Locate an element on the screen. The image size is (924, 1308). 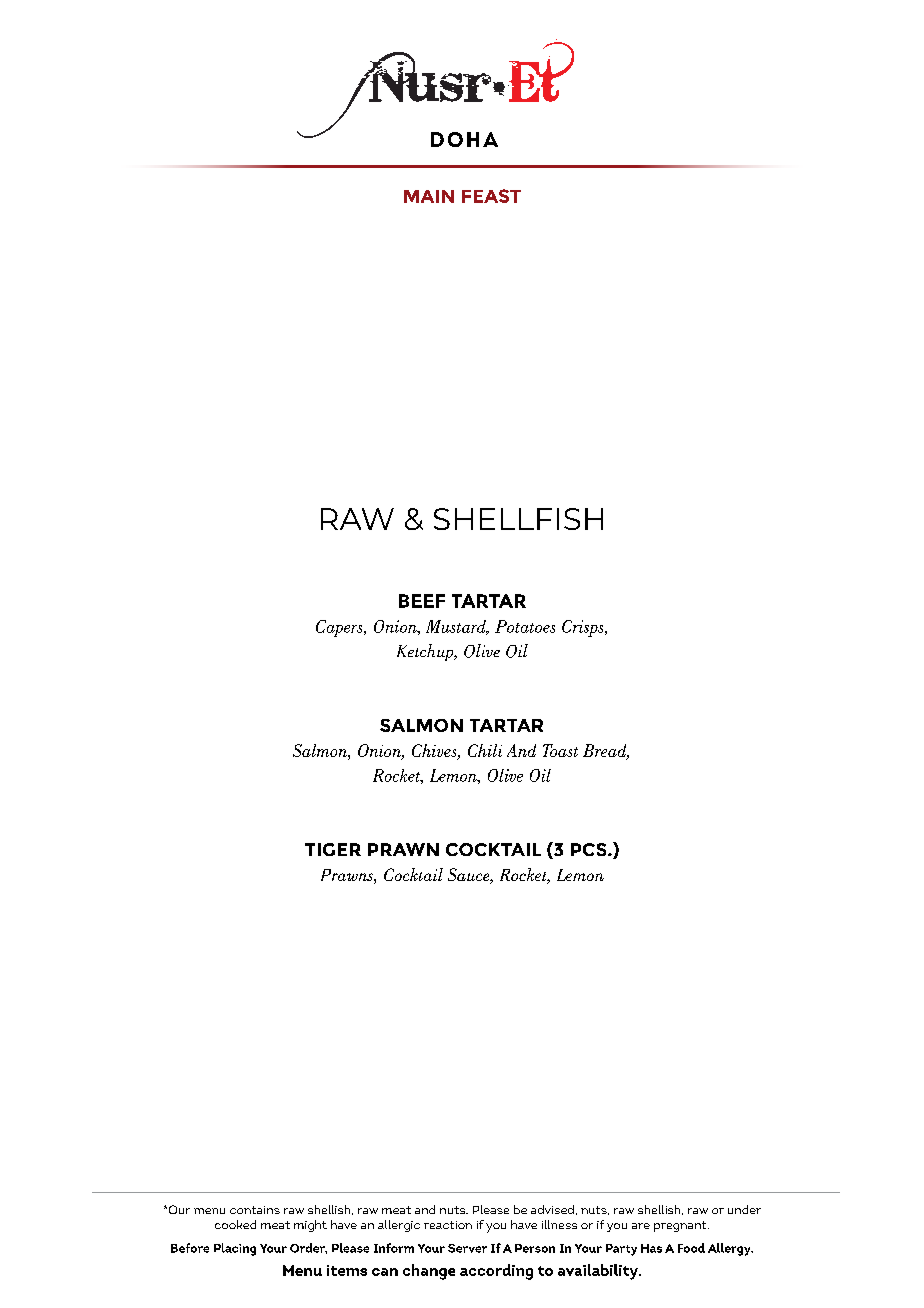
SHELLFISH is located at coordinates (518, 519).
